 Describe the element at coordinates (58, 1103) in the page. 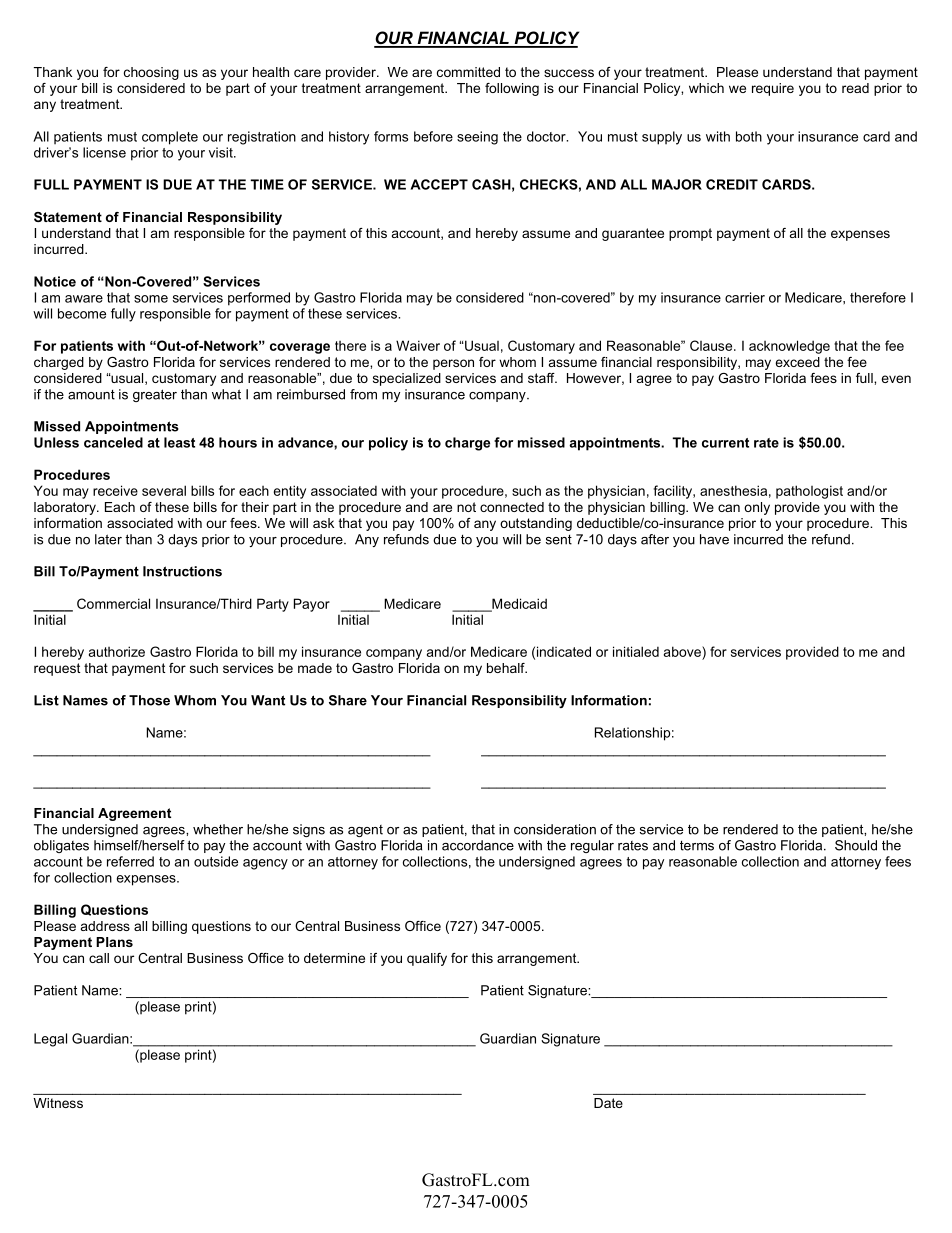

I see `Witness` at that location.
